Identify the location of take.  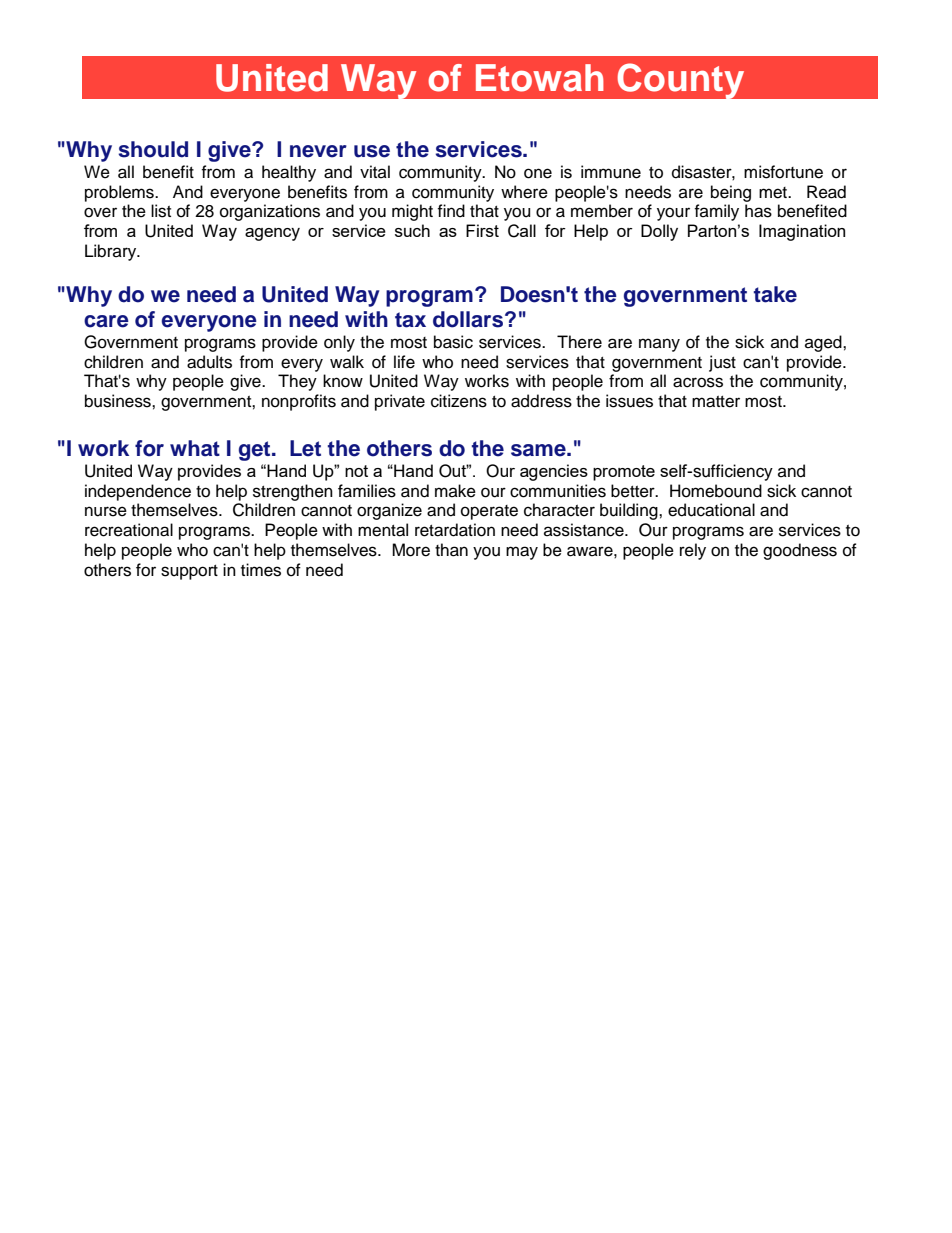
(775, 294).
